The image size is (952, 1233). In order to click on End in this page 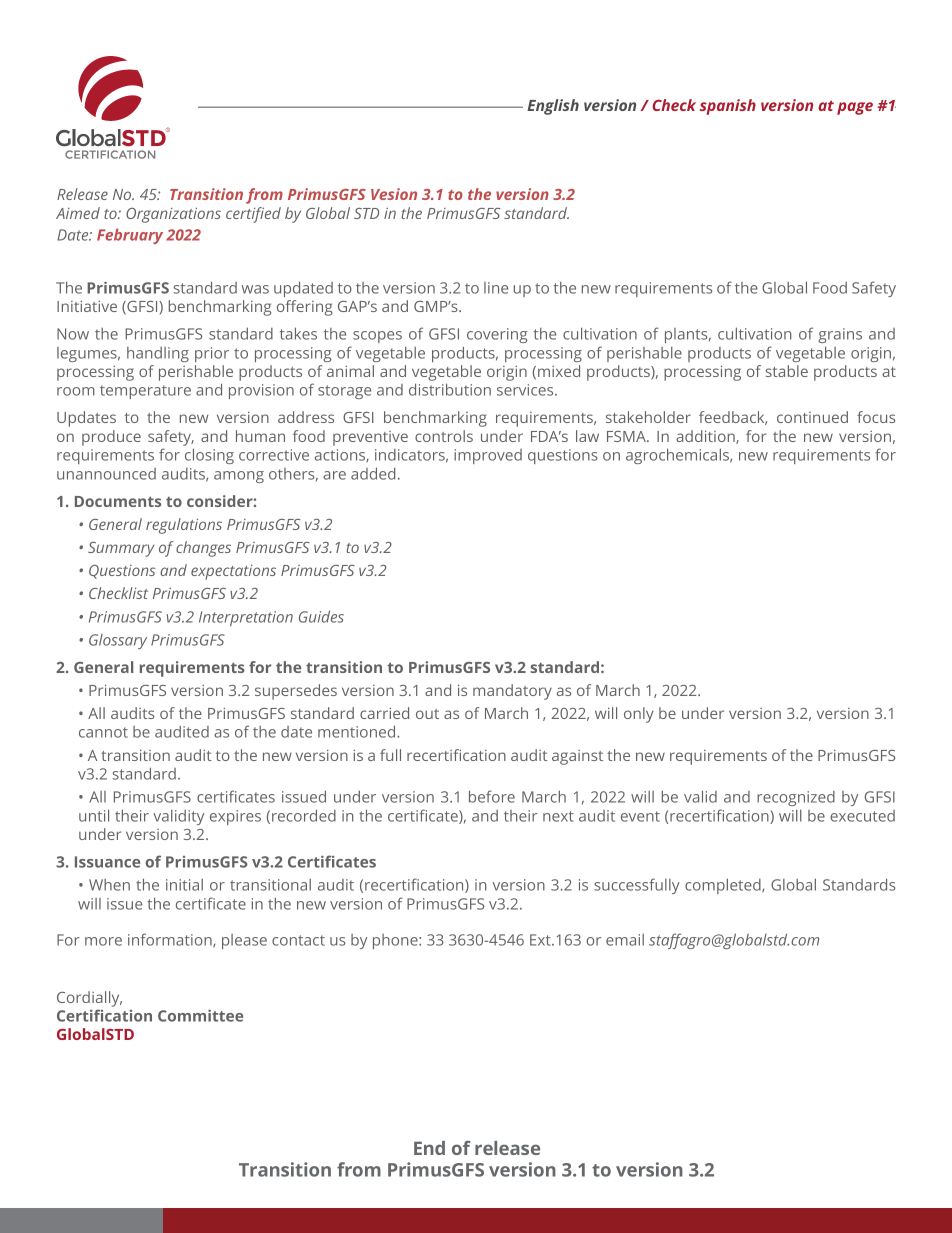, I will do `click(429, 1148)`.
